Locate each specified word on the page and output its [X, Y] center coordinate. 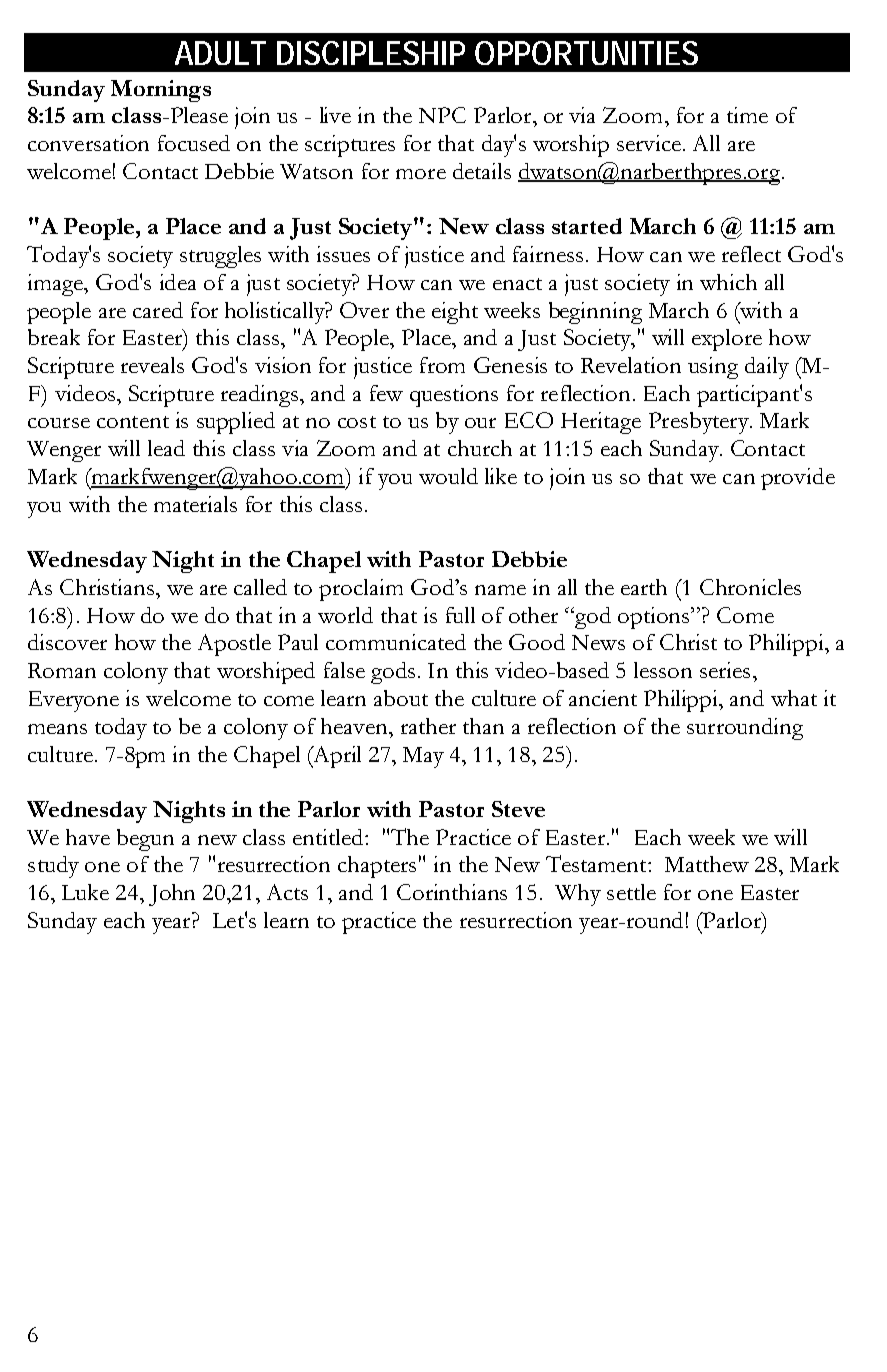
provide [798, 479]
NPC [442, 115]
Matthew [707, 864]
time [747, 115]
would [448, 476]
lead [166, 448]
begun [145, 840]
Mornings [161, 91]
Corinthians [452, 892]
